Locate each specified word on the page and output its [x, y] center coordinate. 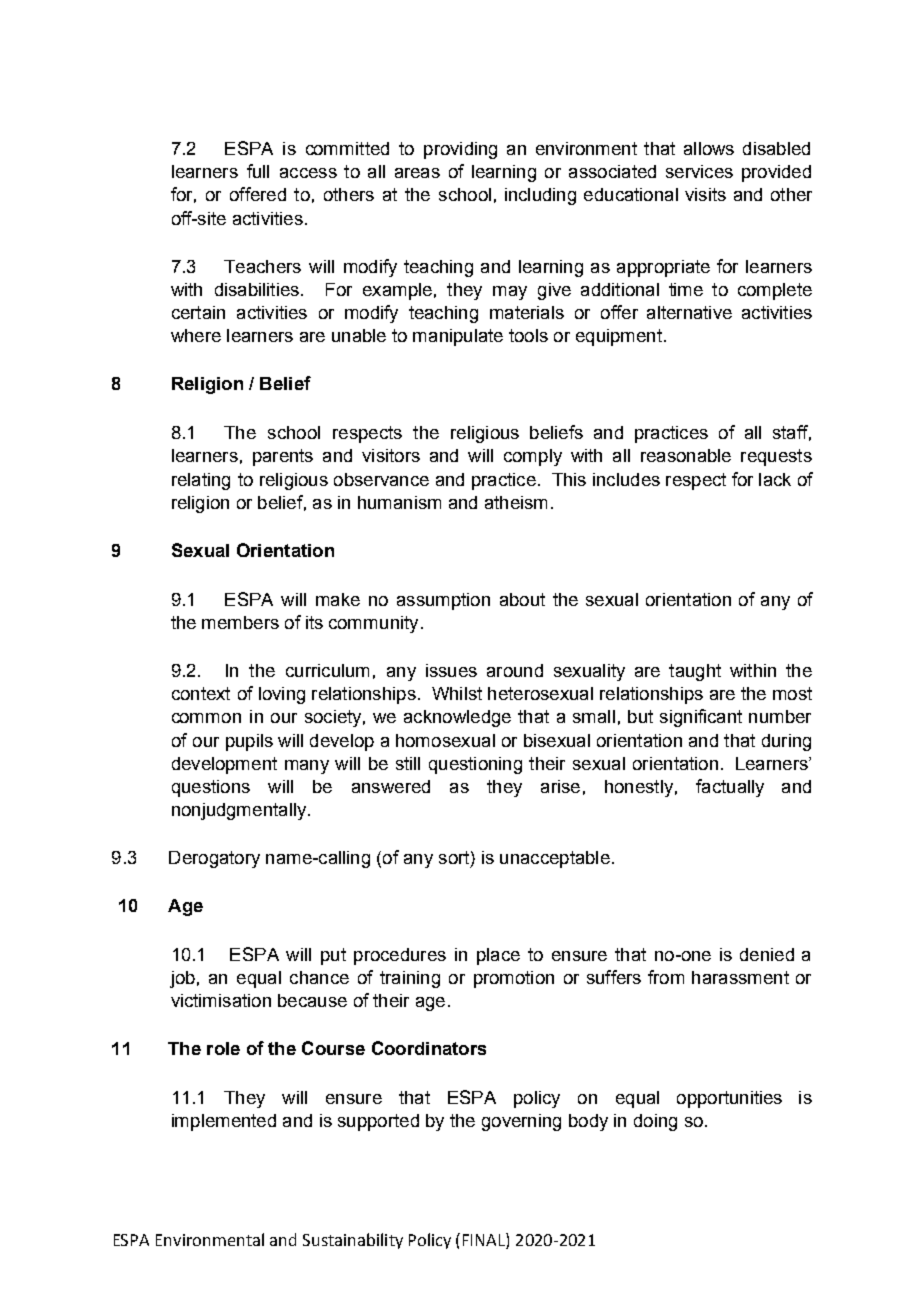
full [258, 171]
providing [460, 150]
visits [705, 194]
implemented [224, 1122]
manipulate [458, 337]
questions [211, 788]
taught [695, 672]
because [312, 1000]
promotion [514, 979]
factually [730, 788]
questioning [475, 765]
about [522, 599]
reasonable [686, 455]
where [196, 335]
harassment [740, 977]
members [240, 622]
